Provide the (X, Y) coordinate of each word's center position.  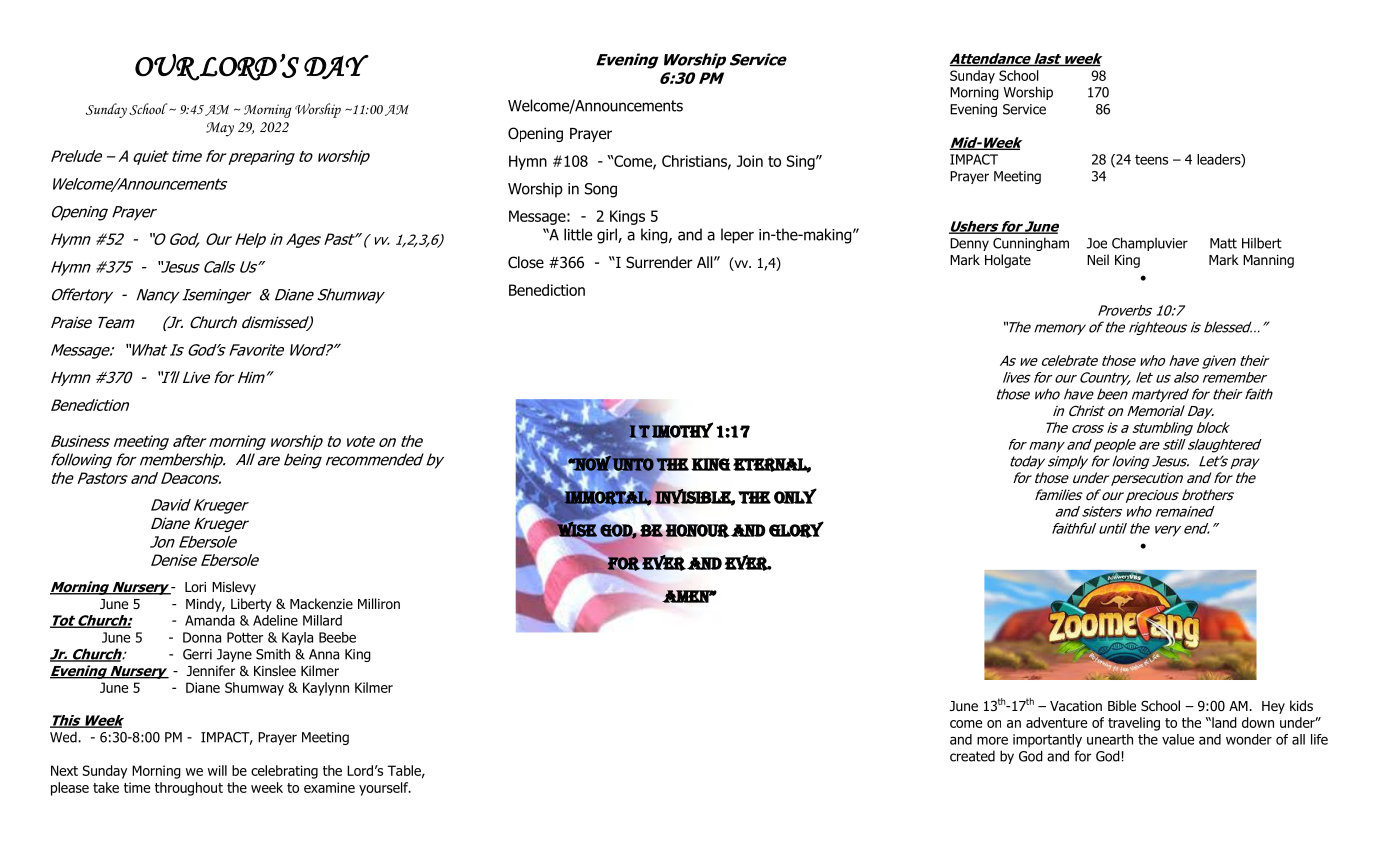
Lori (195, 587)
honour (697, 530)
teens (1151, 160)
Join (750, 161)
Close (526, 262)
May (220, 129)
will (217, 770)
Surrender (659, 262)
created (972, 756)
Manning (1268, 261)
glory (796, 529)
